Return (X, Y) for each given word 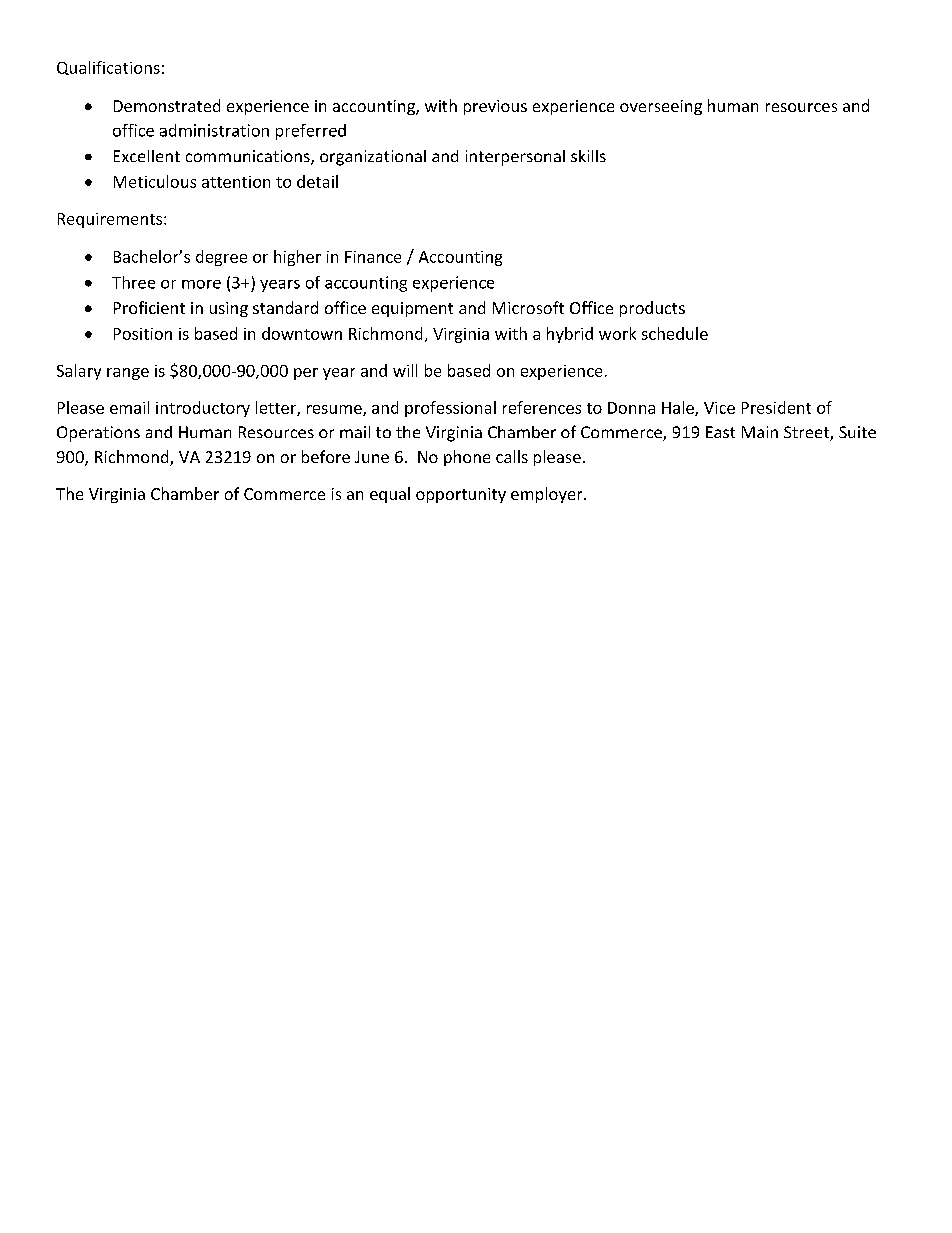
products (652, 309)
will (405, 370)
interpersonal (515, 158)
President (776, 407)
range (128, 374)
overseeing (661, 107)
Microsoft (528, 307)
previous (495, 107)
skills (588, 156)
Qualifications (108, 68)
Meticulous (155, 181)
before (326, 456)
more (201, 284)
